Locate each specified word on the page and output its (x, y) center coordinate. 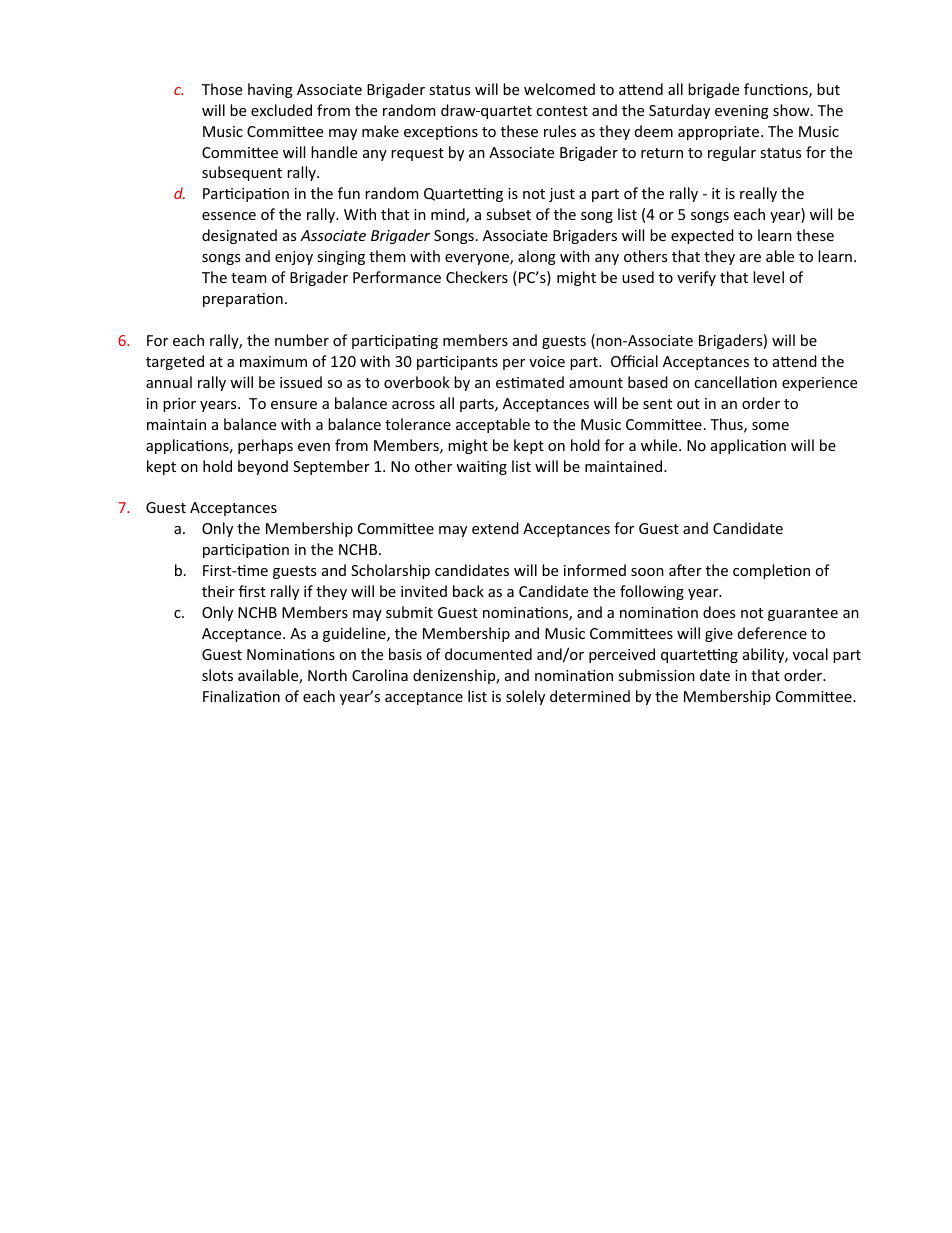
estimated (530, 382)
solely (525, 697)
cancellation (735, 382)
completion (771, 571)
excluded (281, 110)
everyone (478, 259)
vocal (810, 654)
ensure (294, 405)
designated (239, 236)
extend (495, 528)
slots (217, 675)
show (792, 110)
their (218, 591)
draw (459, 110)
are (750, 258)
